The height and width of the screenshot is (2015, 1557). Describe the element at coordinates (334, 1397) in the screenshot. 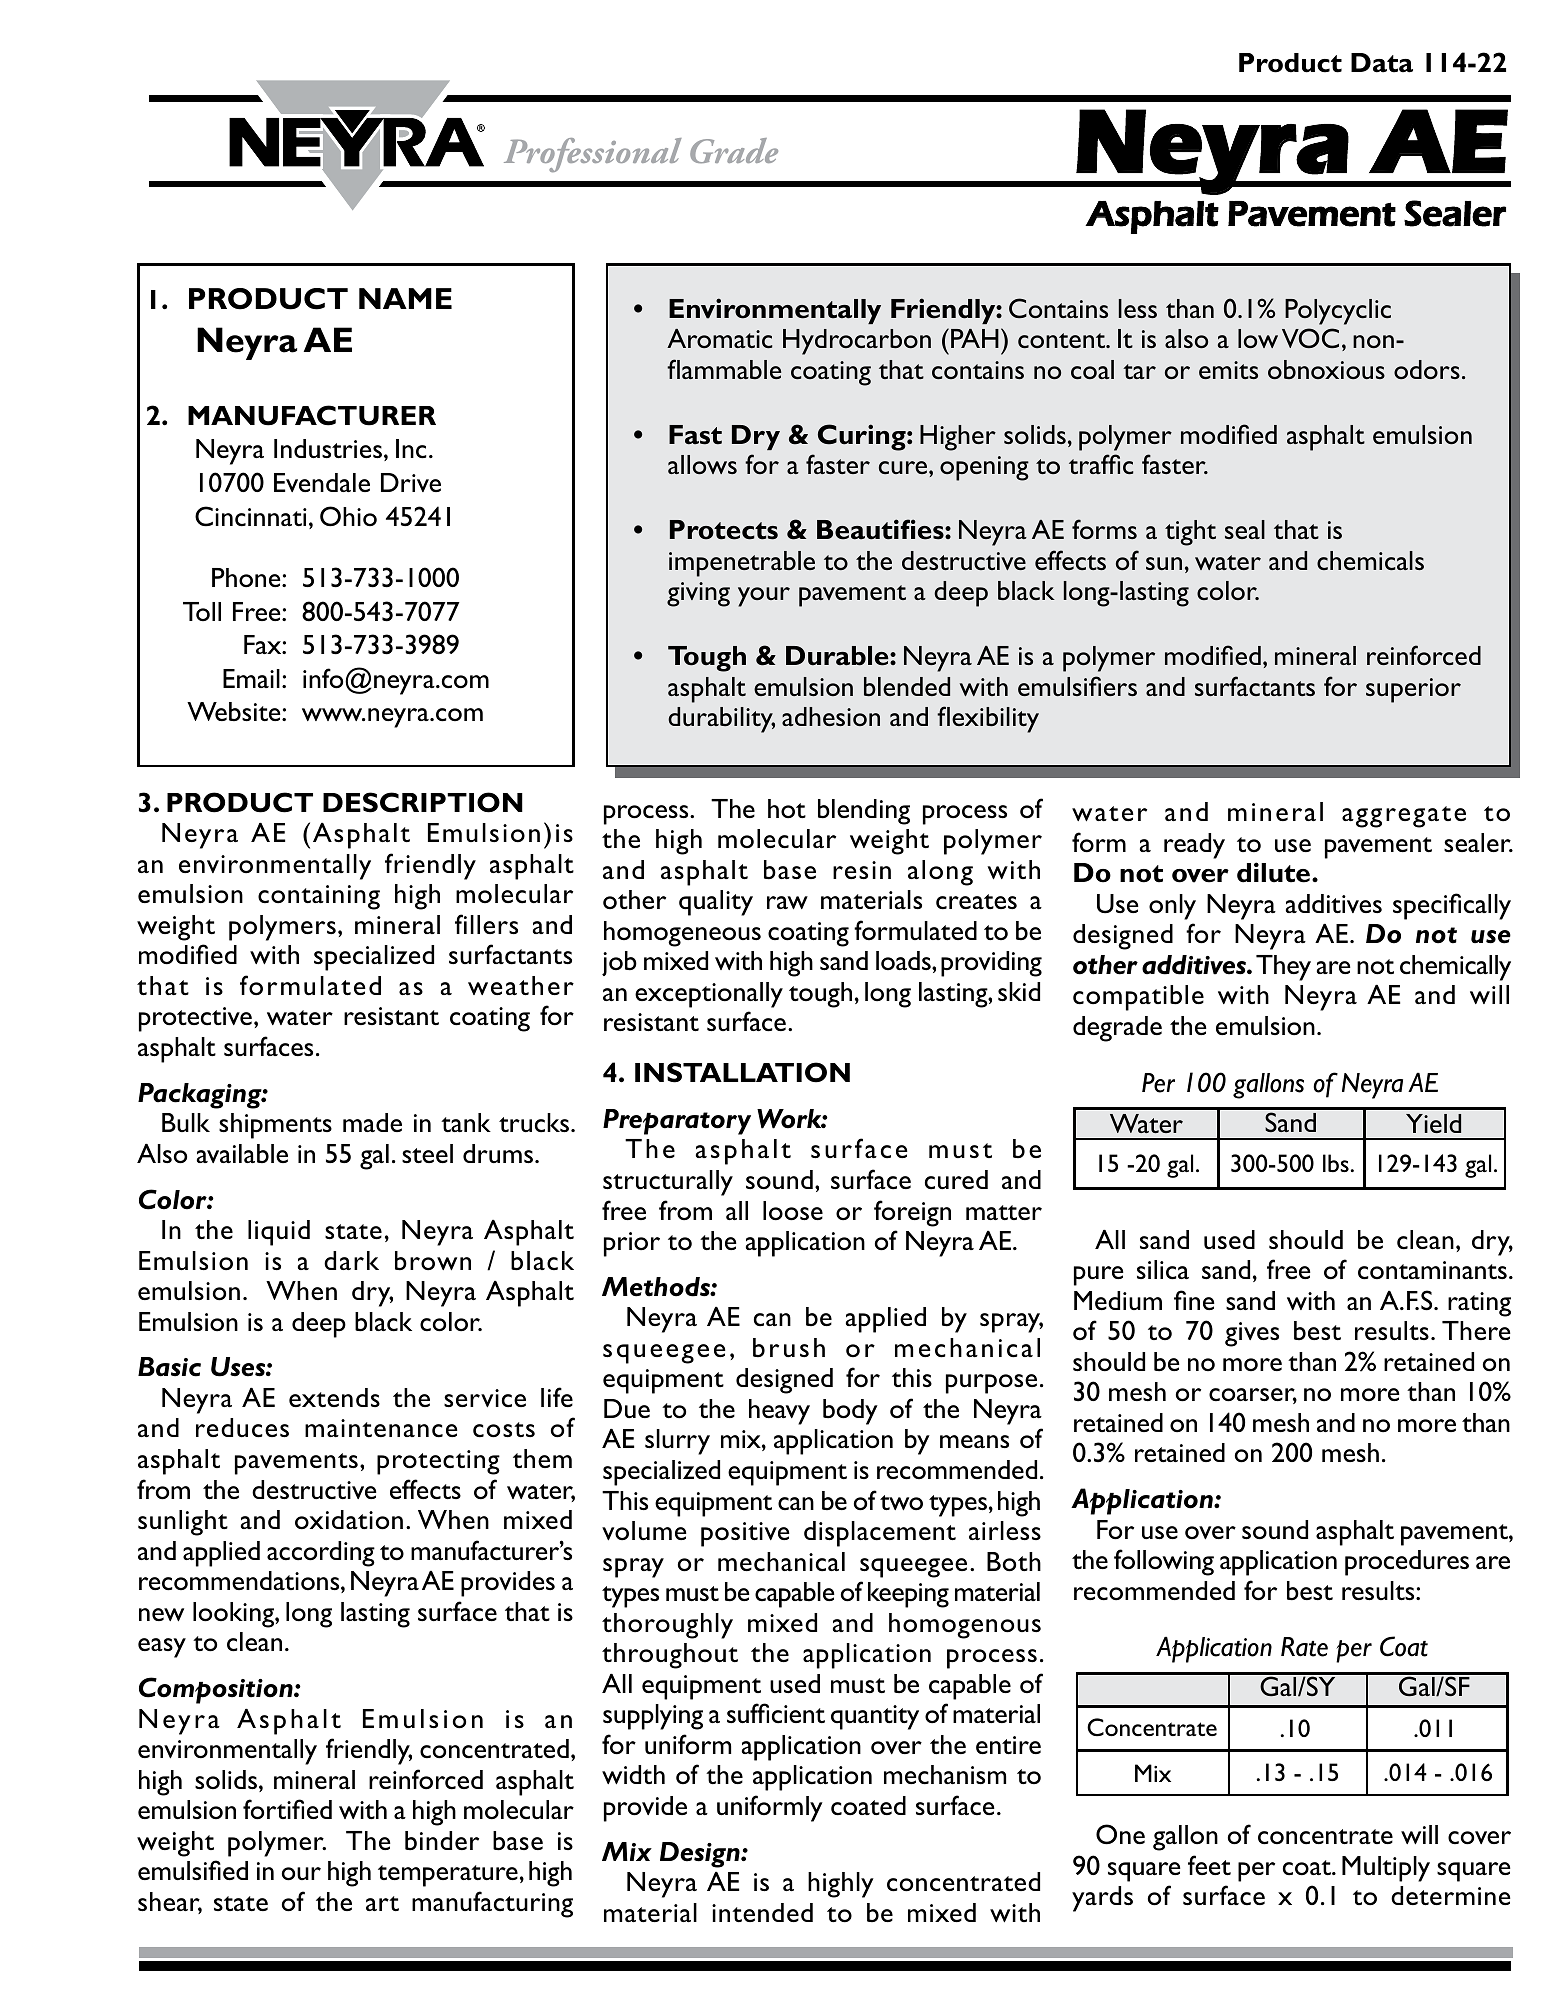

I see `extends` at that location.
